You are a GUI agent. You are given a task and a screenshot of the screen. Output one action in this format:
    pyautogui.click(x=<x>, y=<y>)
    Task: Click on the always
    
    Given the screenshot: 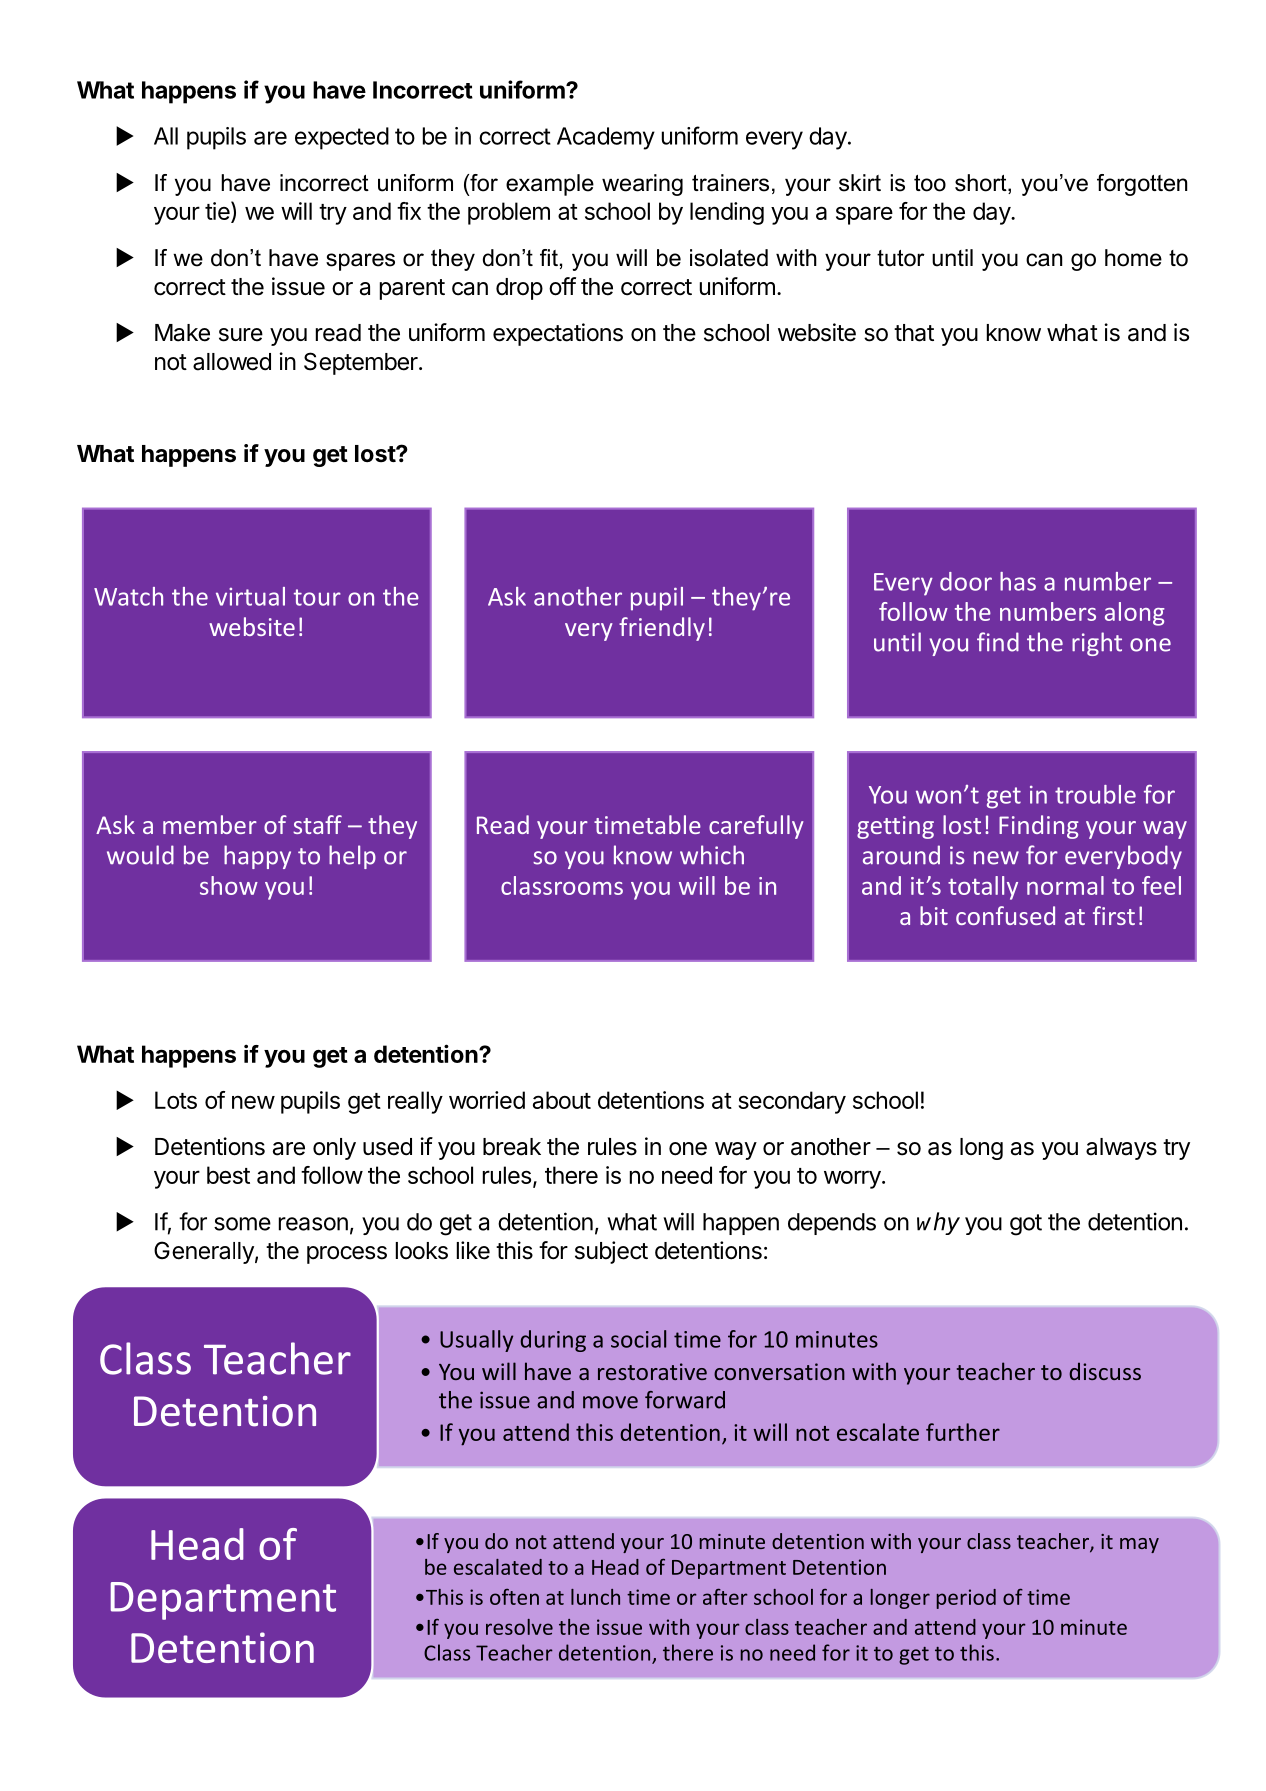 What is the action you would take?
    pyautogui.click(x=1121, y=1149)
